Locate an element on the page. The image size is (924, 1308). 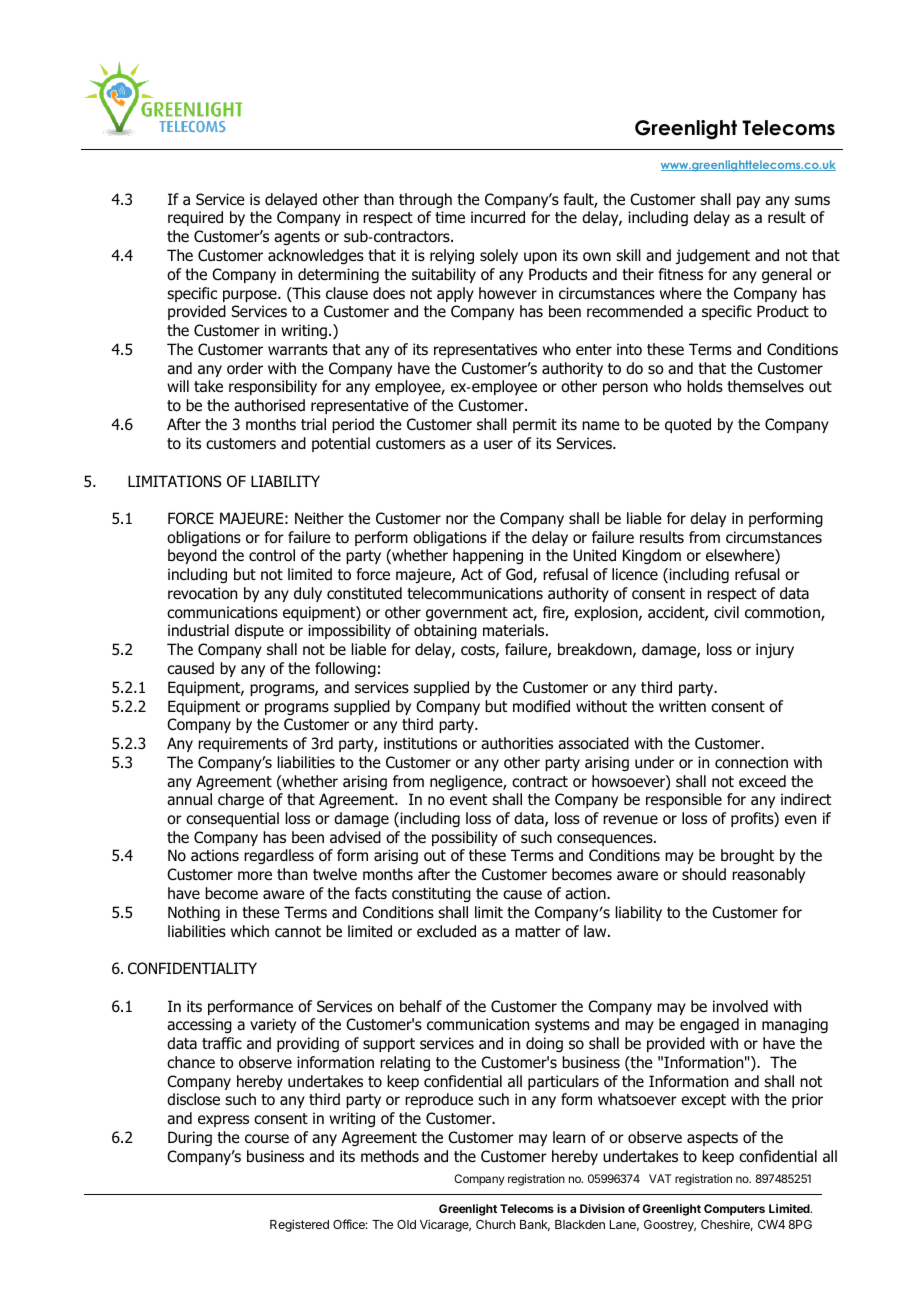
Church is located at coordinates (495, 1224).
